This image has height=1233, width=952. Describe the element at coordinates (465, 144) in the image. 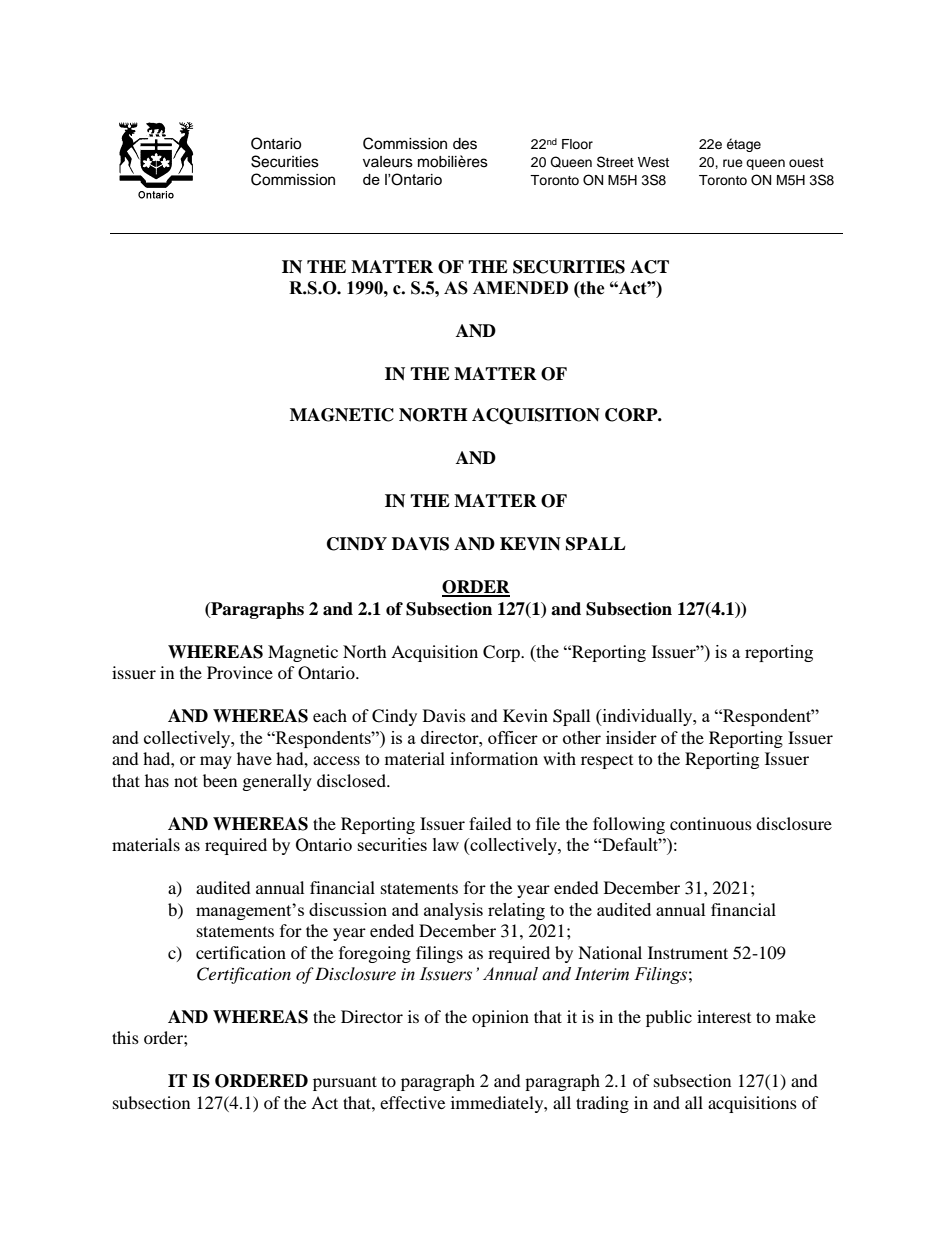

I see `des` at that location.
